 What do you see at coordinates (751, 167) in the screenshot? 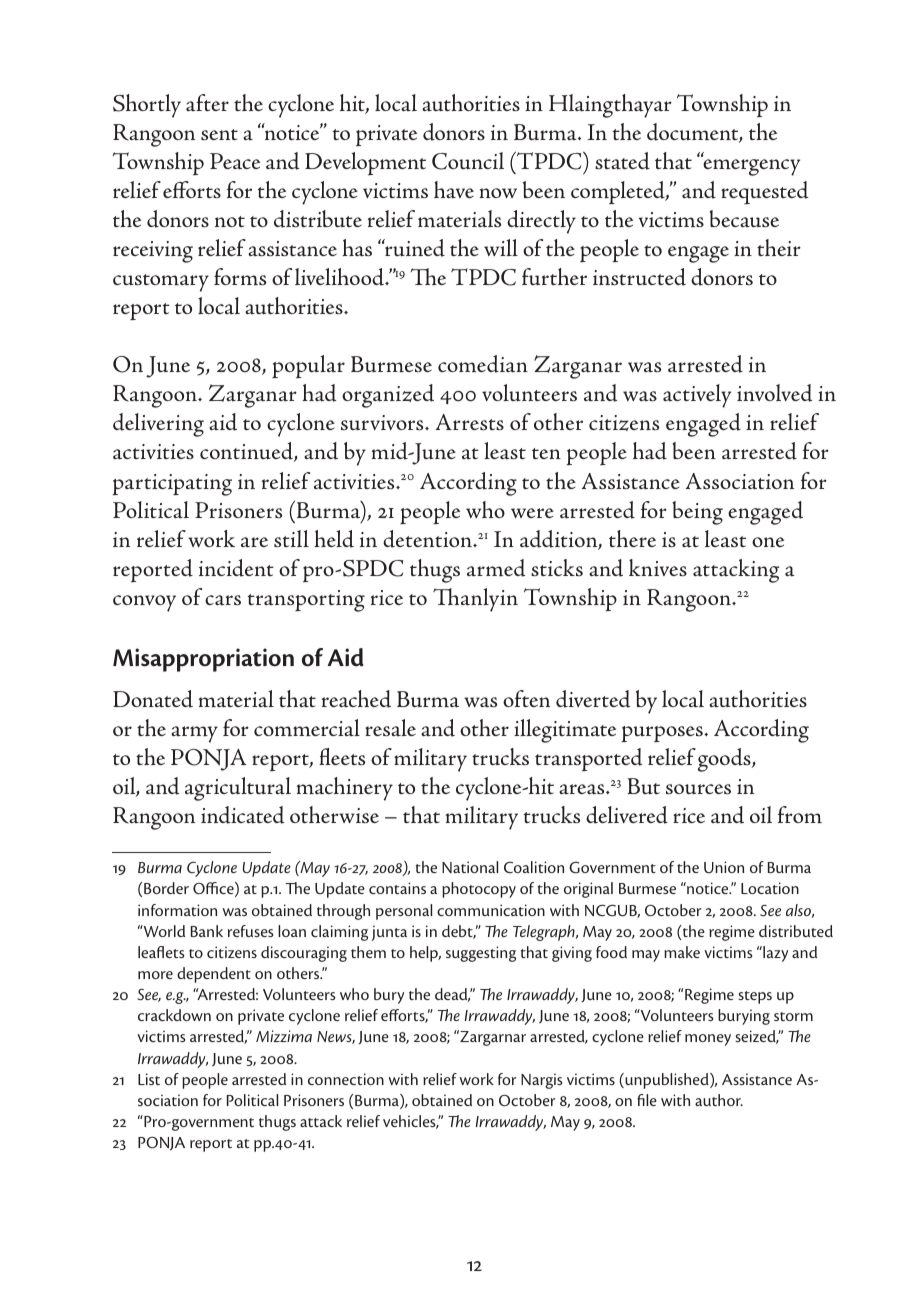
I see `emergency` at bounding box center [751, 167].
